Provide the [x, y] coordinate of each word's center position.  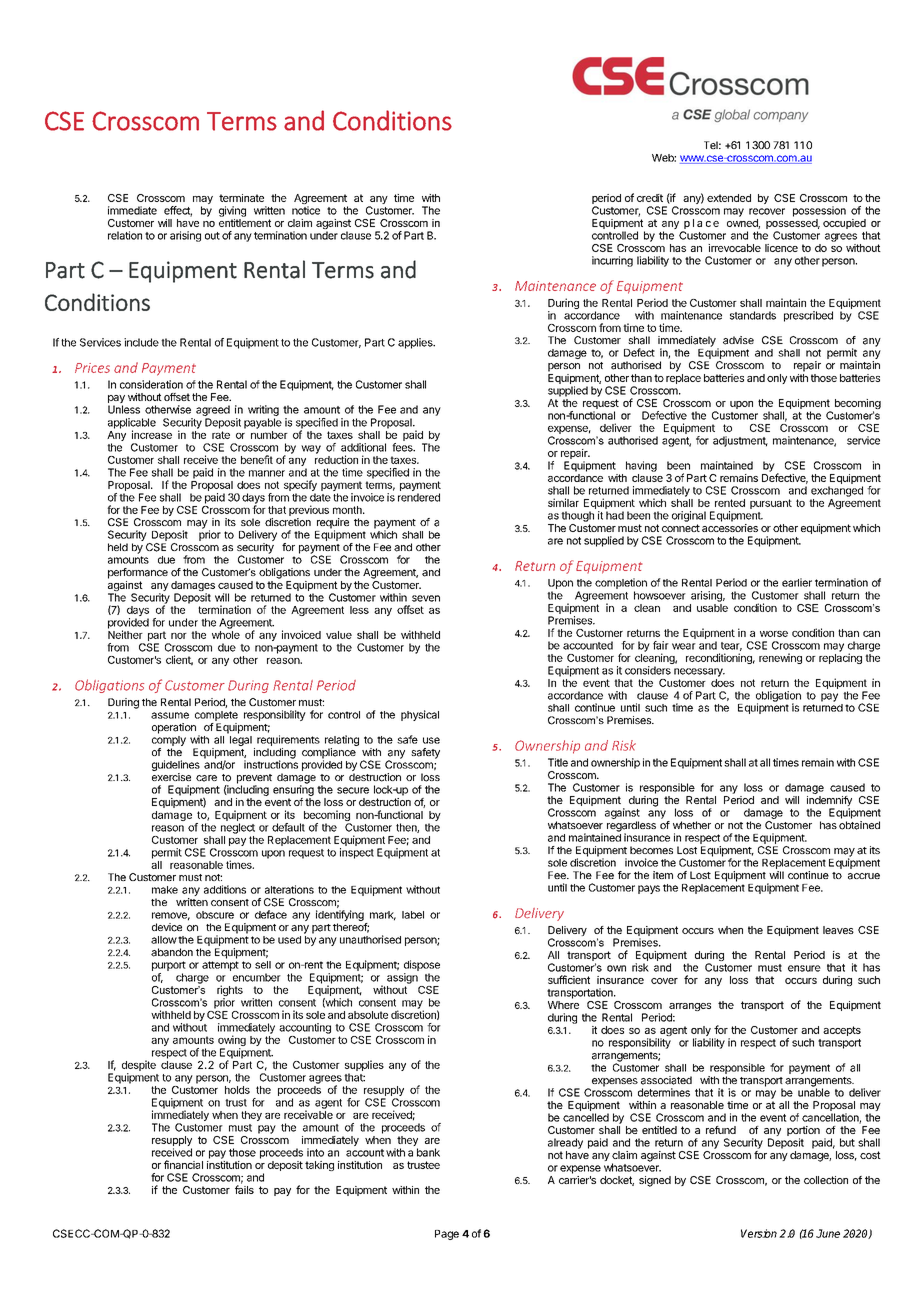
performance [138, 573]
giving [232, 211]
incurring [612, 261]
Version [759, 1233]
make [165, 890]
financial [183, 1164]
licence [781, 248]
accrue [864, 876]
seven [426, 598]
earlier [797, 582]
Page [447, 1235]
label [413, 915]
